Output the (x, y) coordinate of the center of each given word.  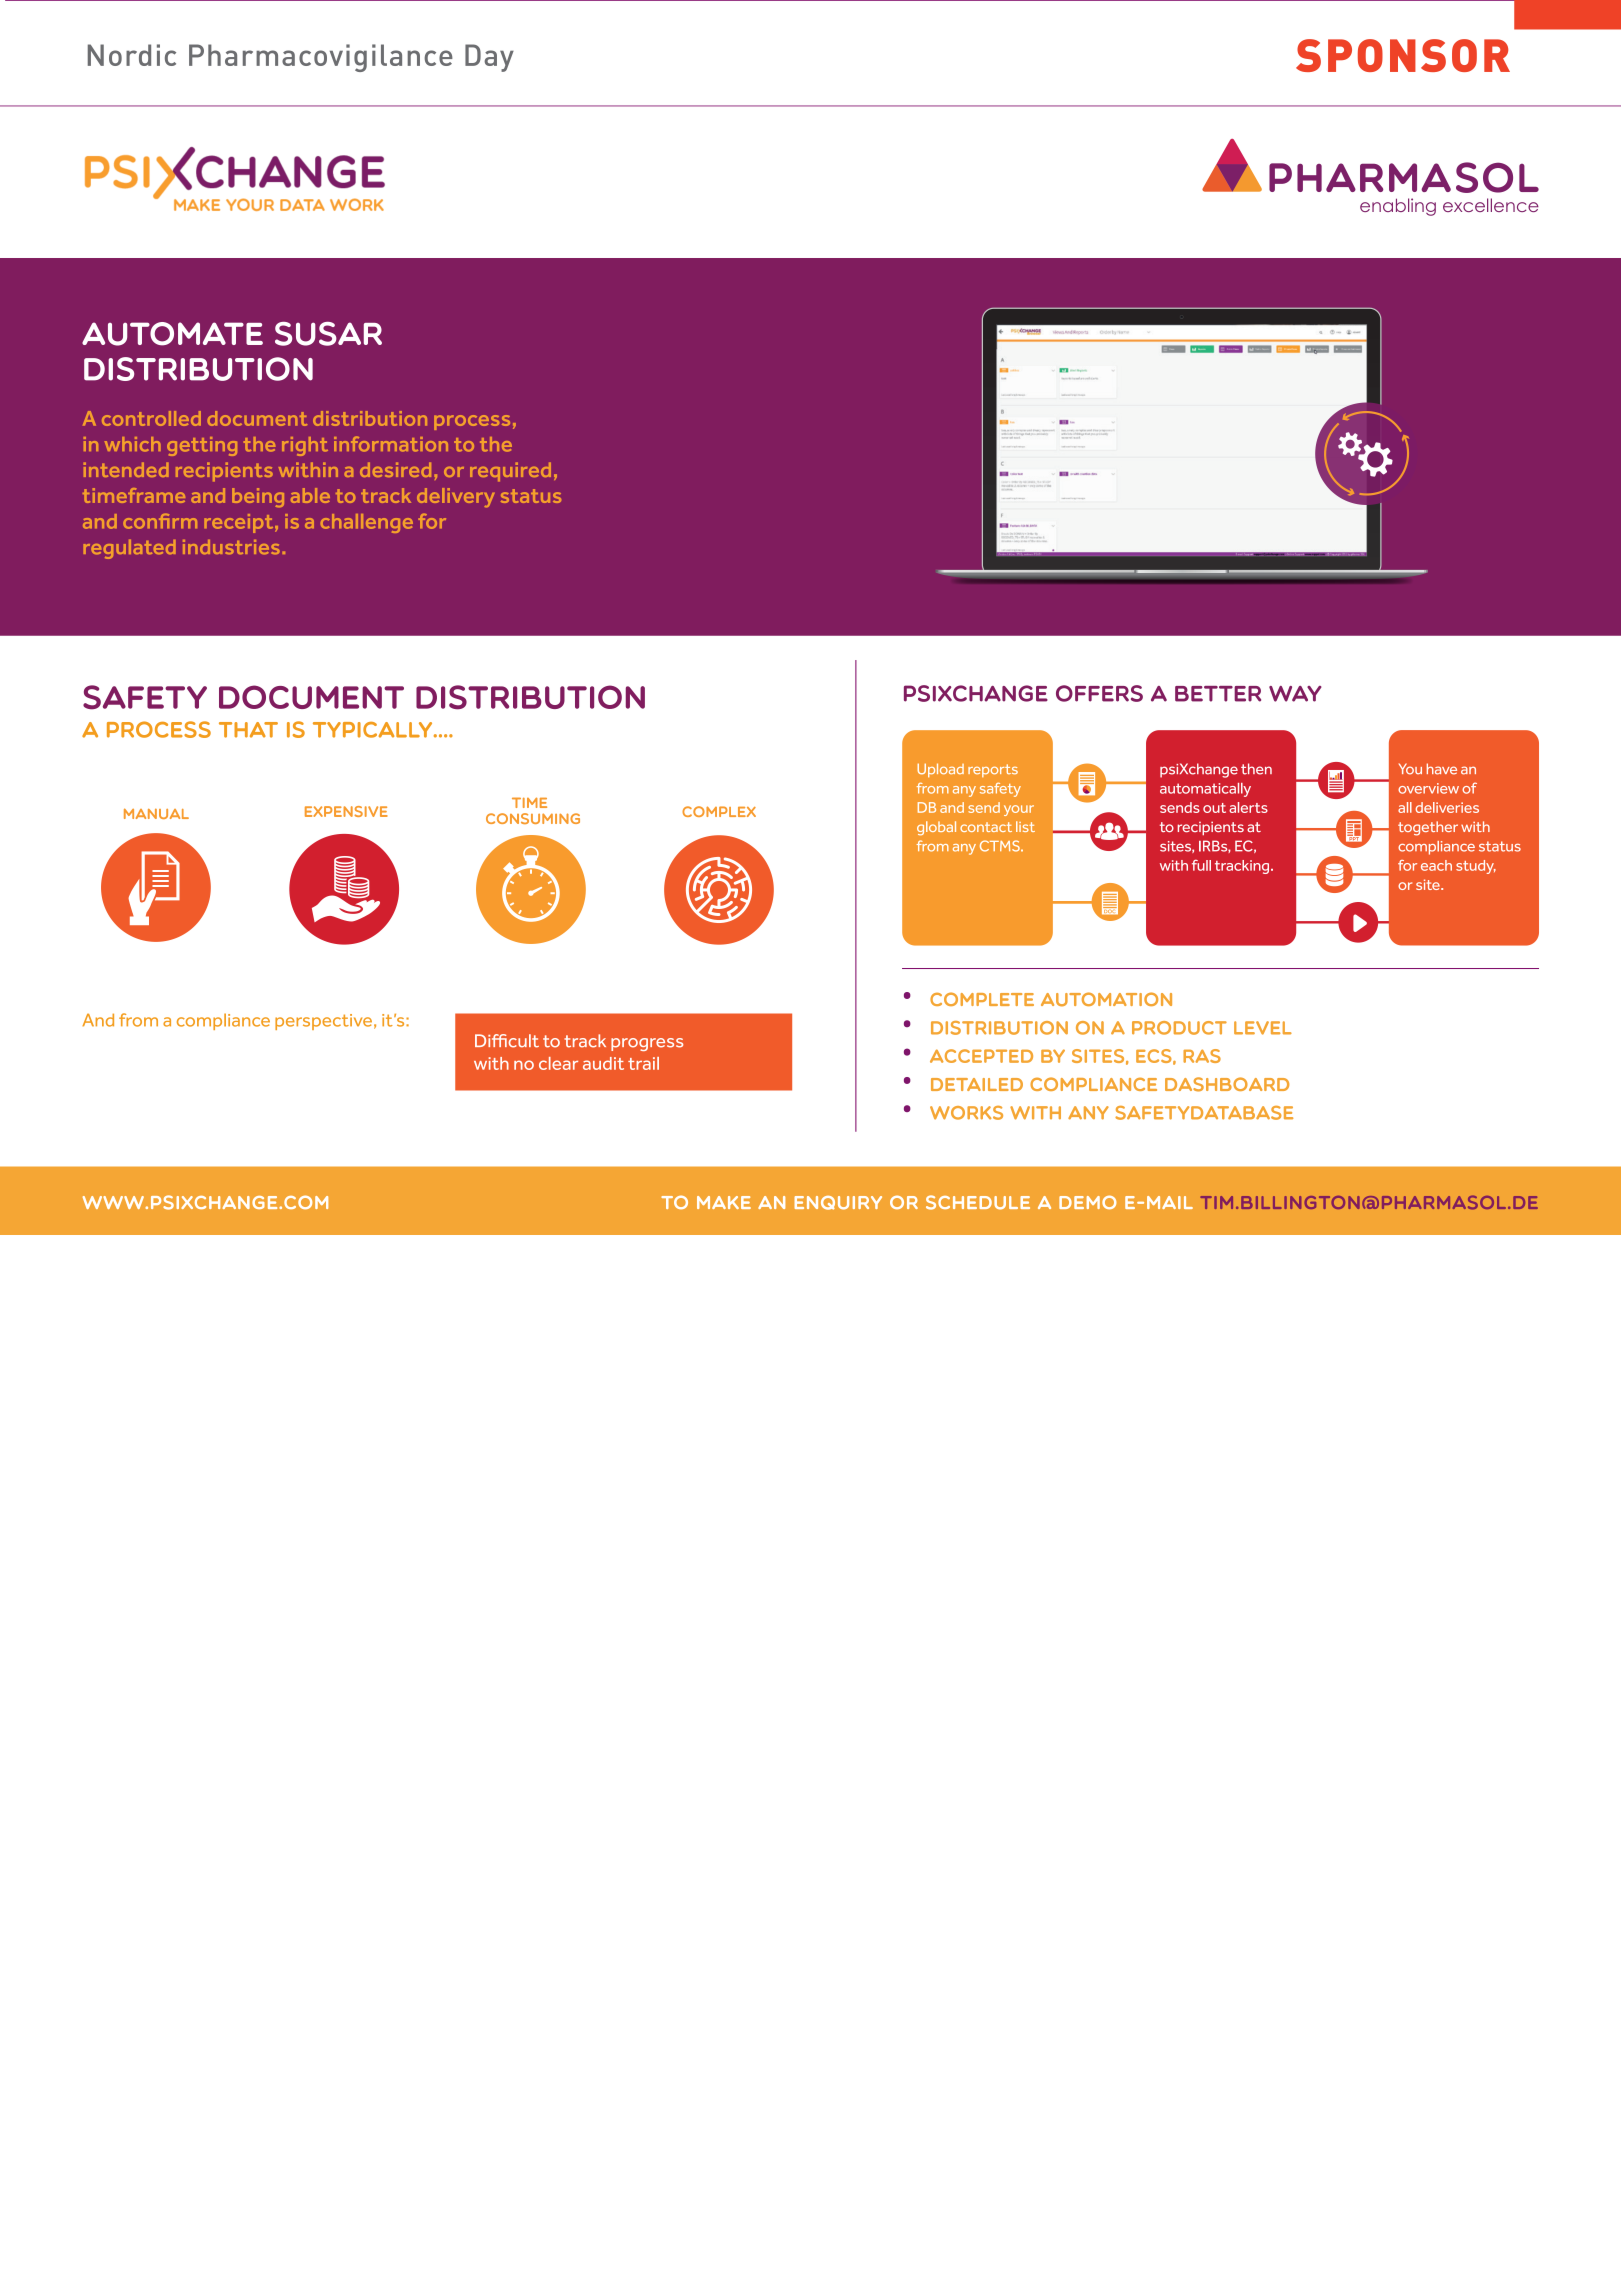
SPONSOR (1403, 55)
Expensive (346, 811)
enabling (1398, 207)
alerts (1248, 807)
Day (489, 58)
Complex (719, 811)
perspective (323, 1022)
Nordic (132, 55)
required (510, 471)
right (305, 446)
